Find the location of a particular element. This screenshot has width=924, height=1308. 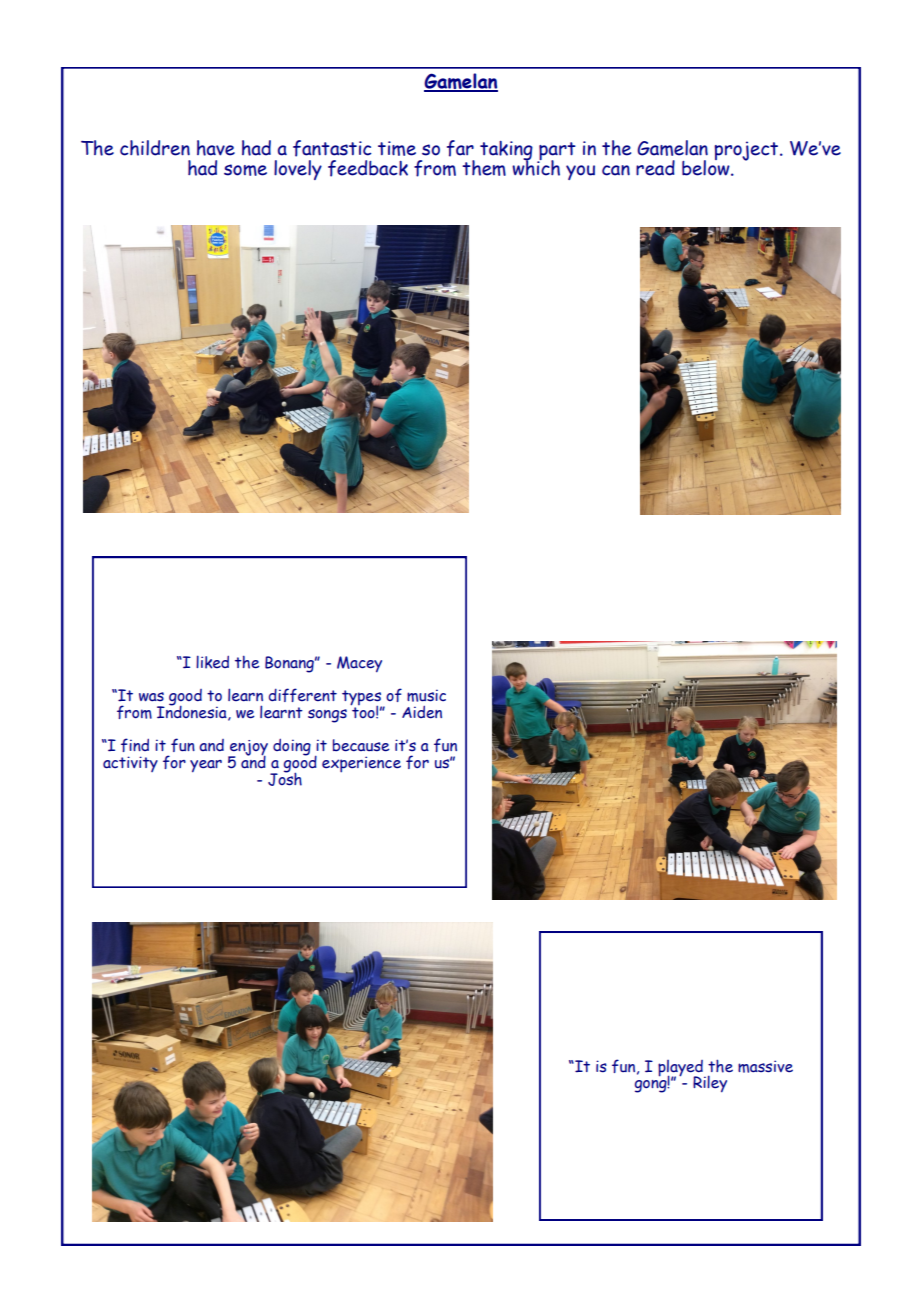

Aiden is located at coordinates (422, 712).
